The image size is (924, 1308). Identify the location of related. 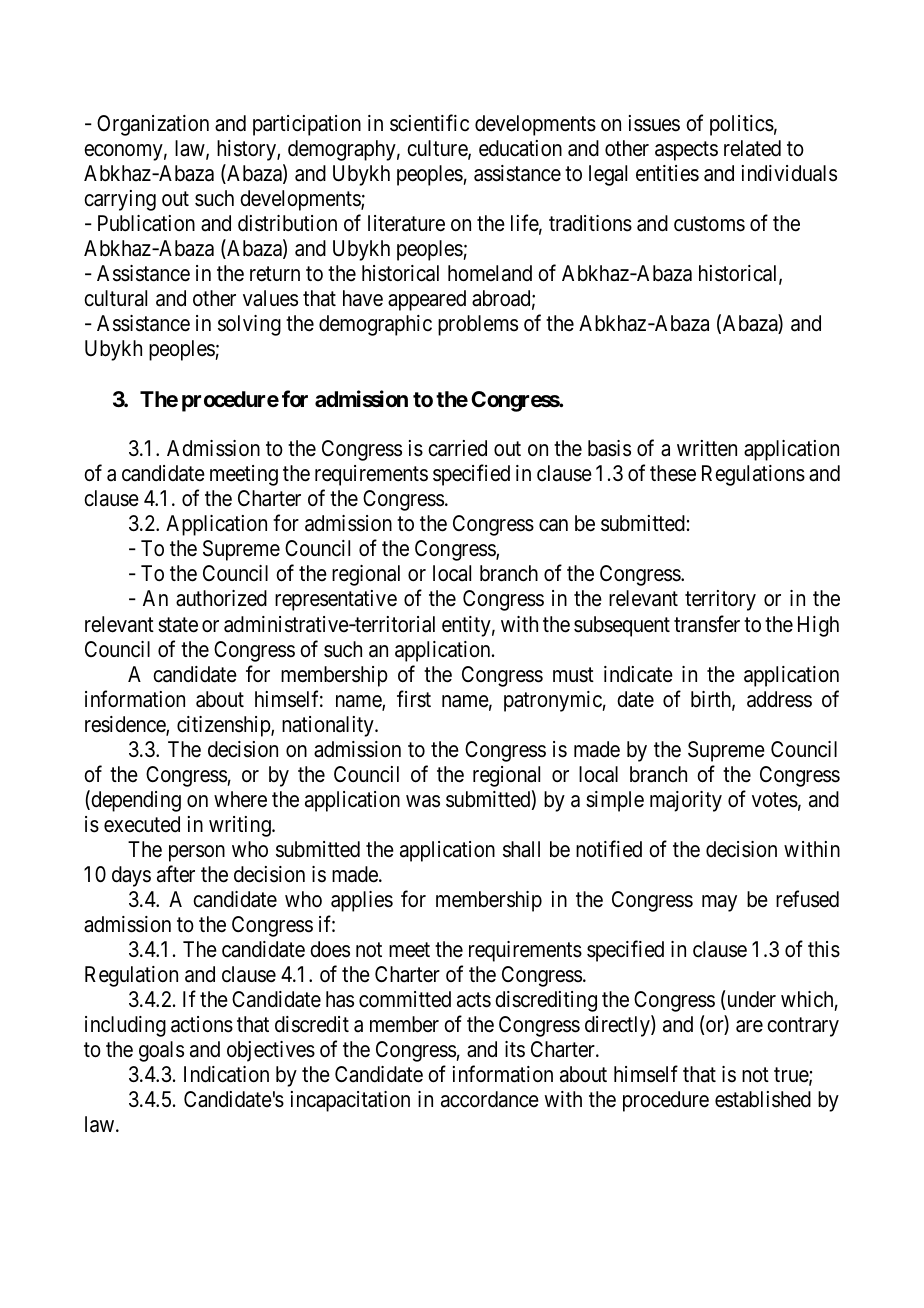
(752, 148).
